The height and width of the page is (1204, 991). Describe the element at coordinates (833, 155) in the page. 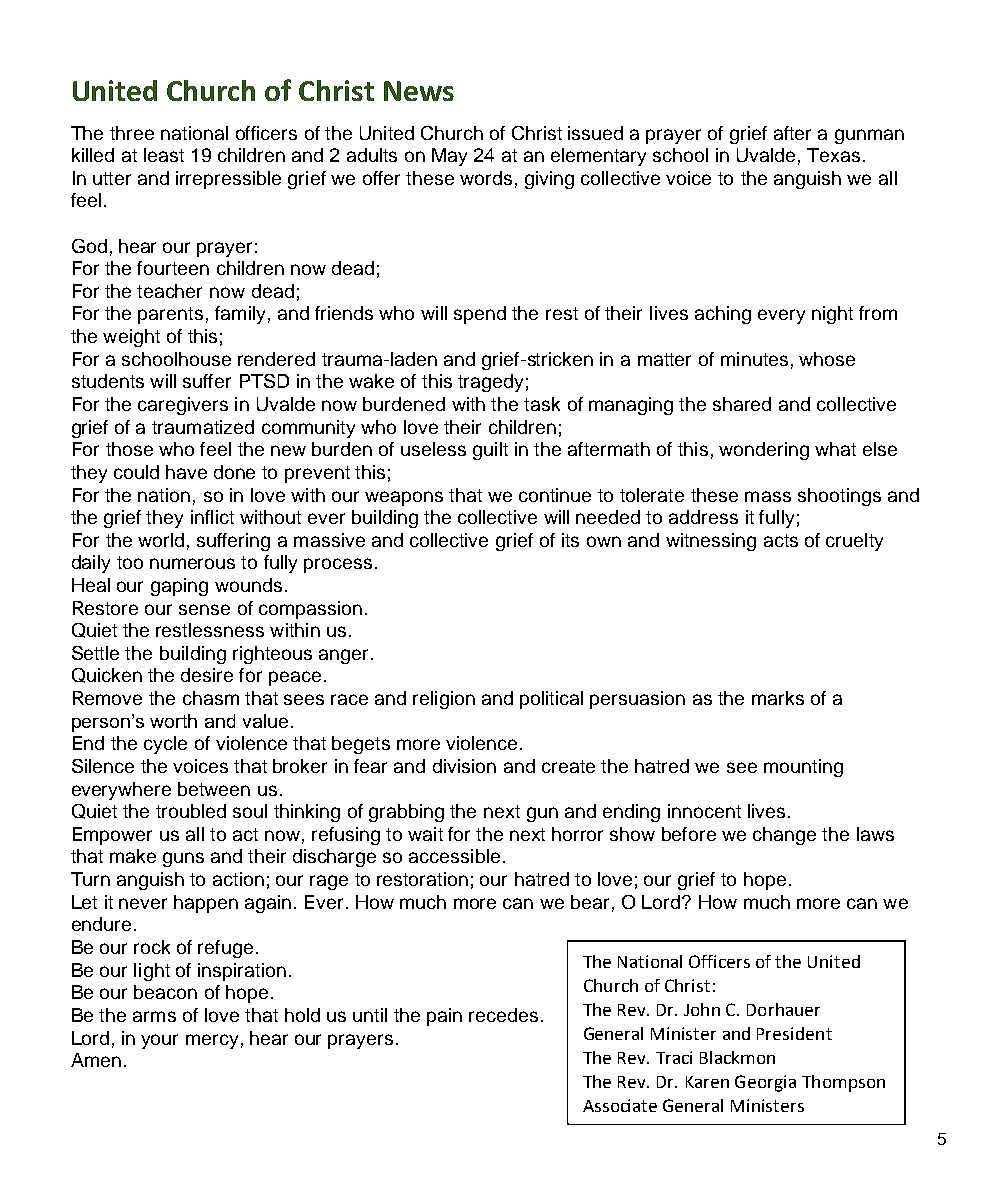

I see `Texas` at that location.
